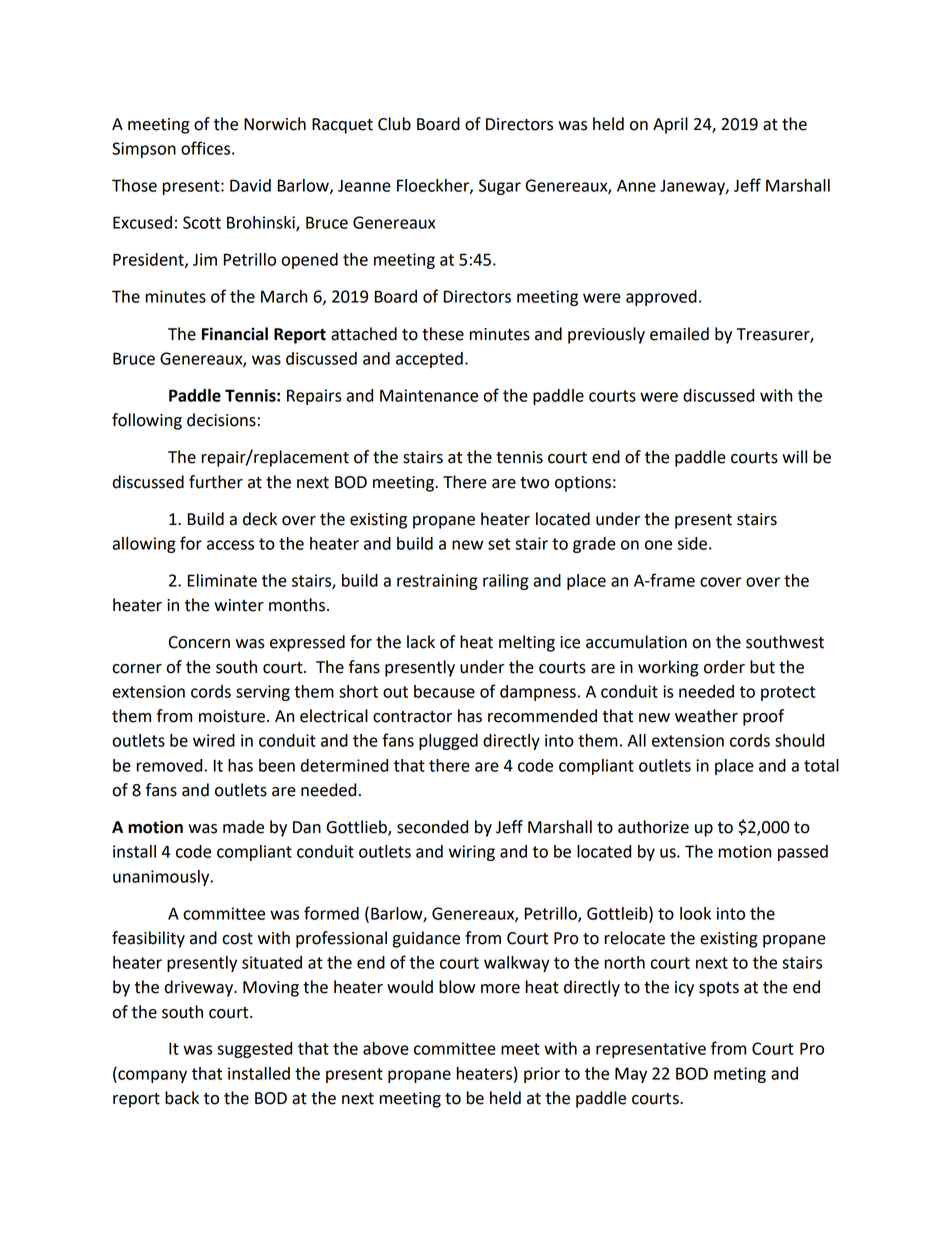 The height and width of the screenshot is (1233, 952). I want to click on will, so click(794, 456).
